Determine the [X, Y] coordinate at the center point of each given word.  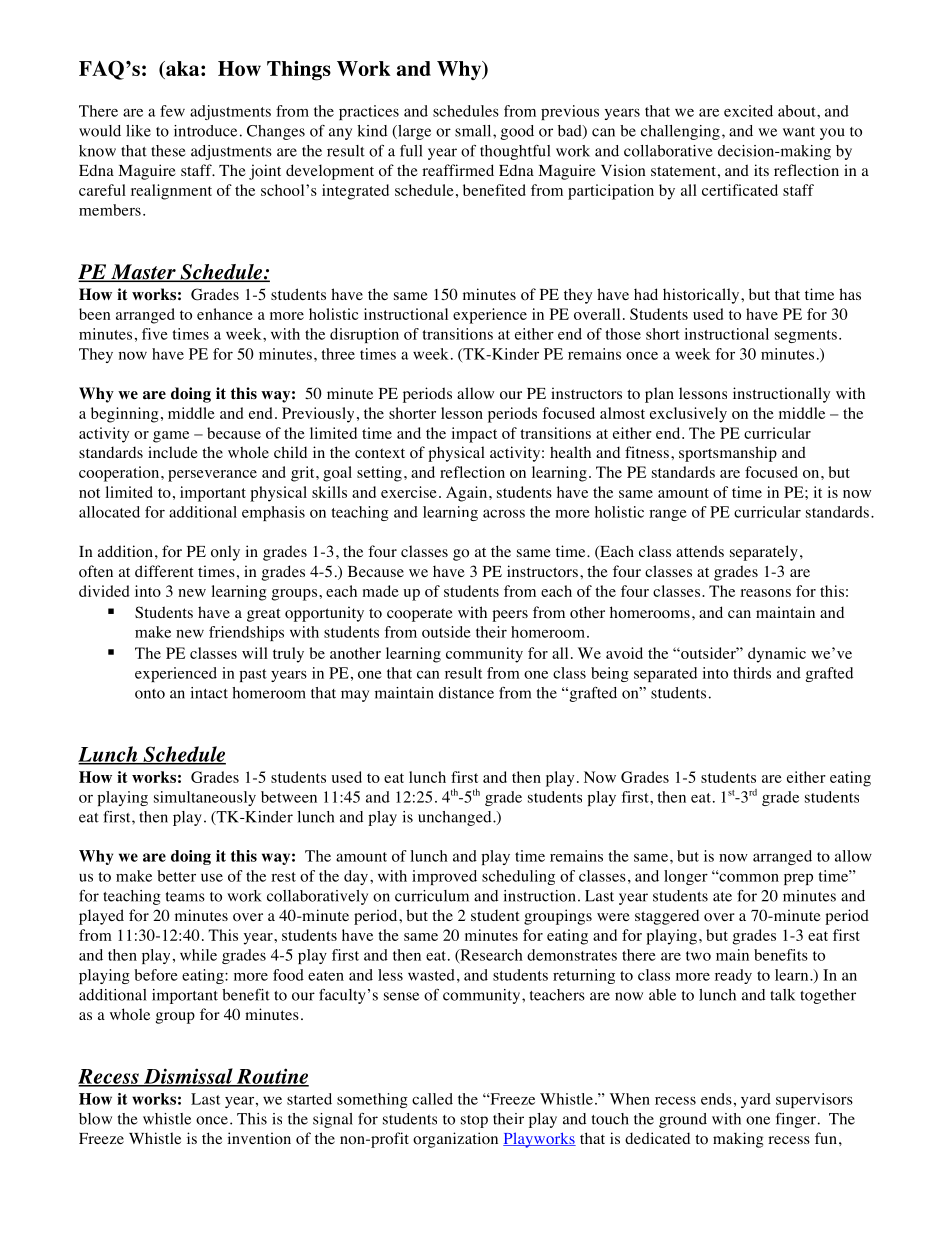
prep [798, 879]
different [164, 571]
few [172, 111]
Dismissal [188, 1077]
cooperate [420, 615]
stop [474, 1121]
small [474, 131]
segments [806, 336]
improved [444, 877]
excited [748, 111]
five [155, 334]
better [176, 876]
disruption [364, 335]
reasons [765, 593]
